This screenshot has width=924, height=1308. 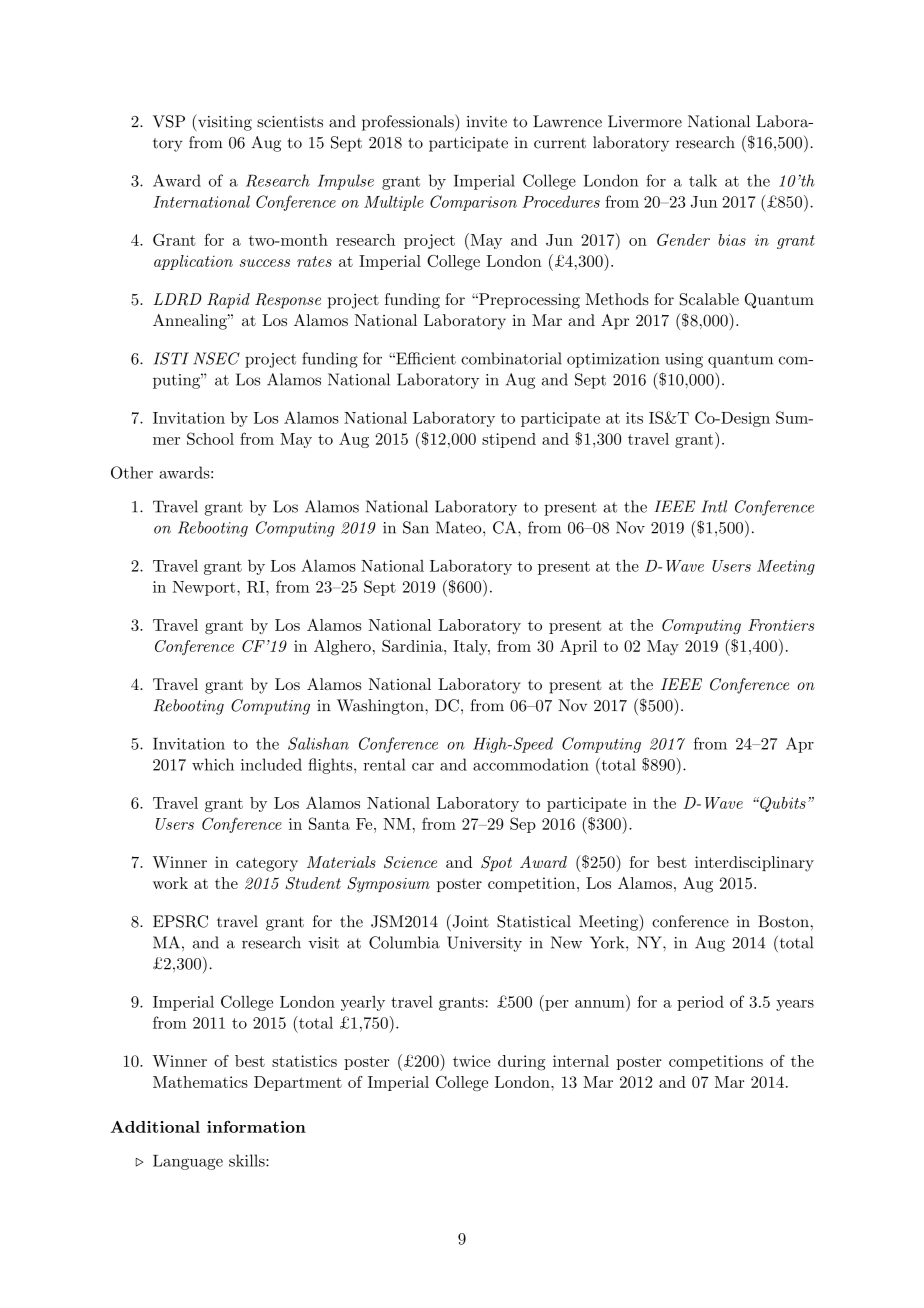 I want to click on twice, so click(x=471, y=1061).
